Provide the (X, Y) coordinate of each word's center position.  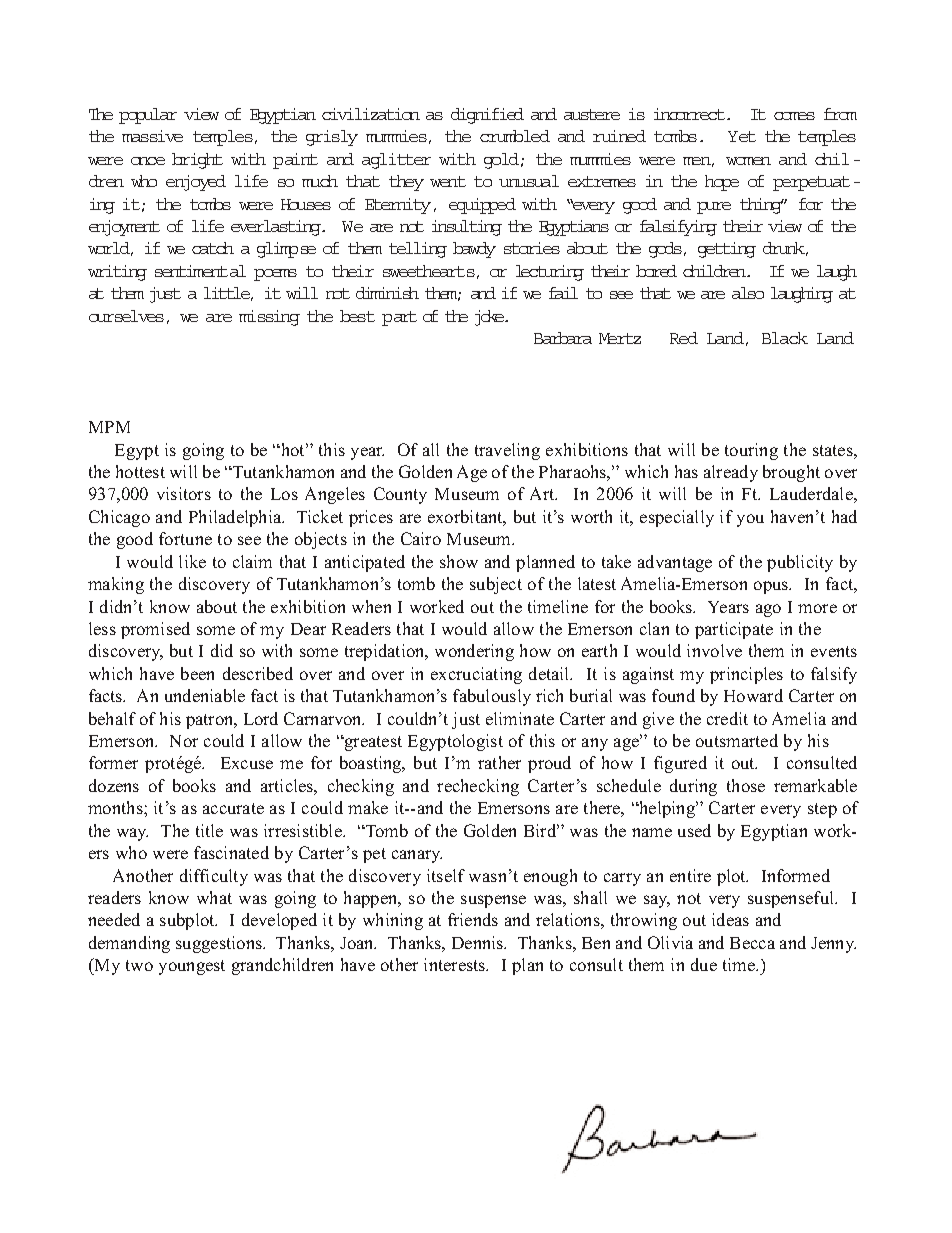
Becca (752, 943)
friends (473, 919)
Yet (742, 136)
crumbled (515, 136)
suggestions (220, 944)
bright (197, 161)
